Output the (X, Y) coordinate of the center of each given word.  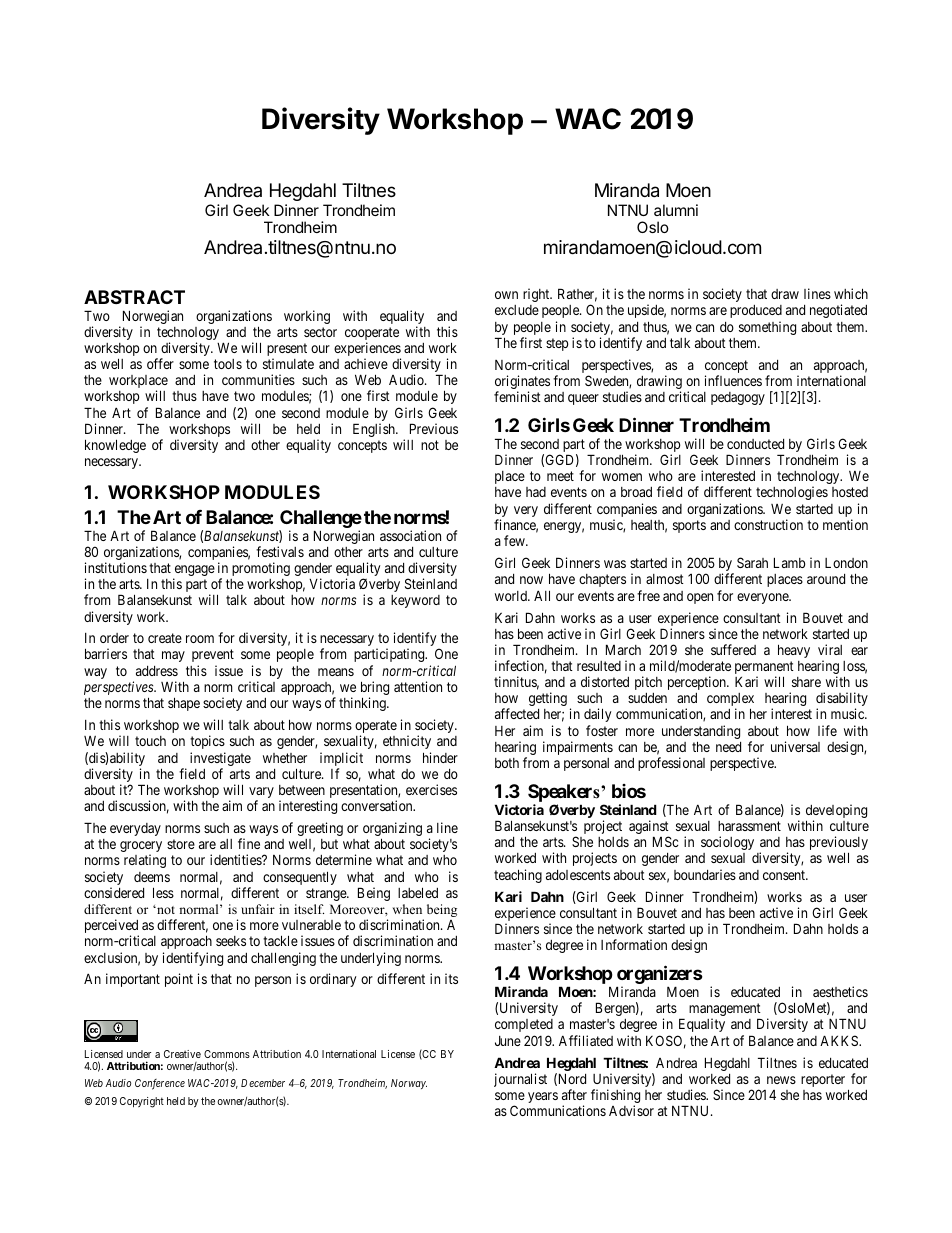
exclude (517, 310)
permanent (764, 669)
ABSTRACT (134, 297)
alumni (676, 210)
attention (418, 686)
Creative (182, 1054)
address (157, 671)
